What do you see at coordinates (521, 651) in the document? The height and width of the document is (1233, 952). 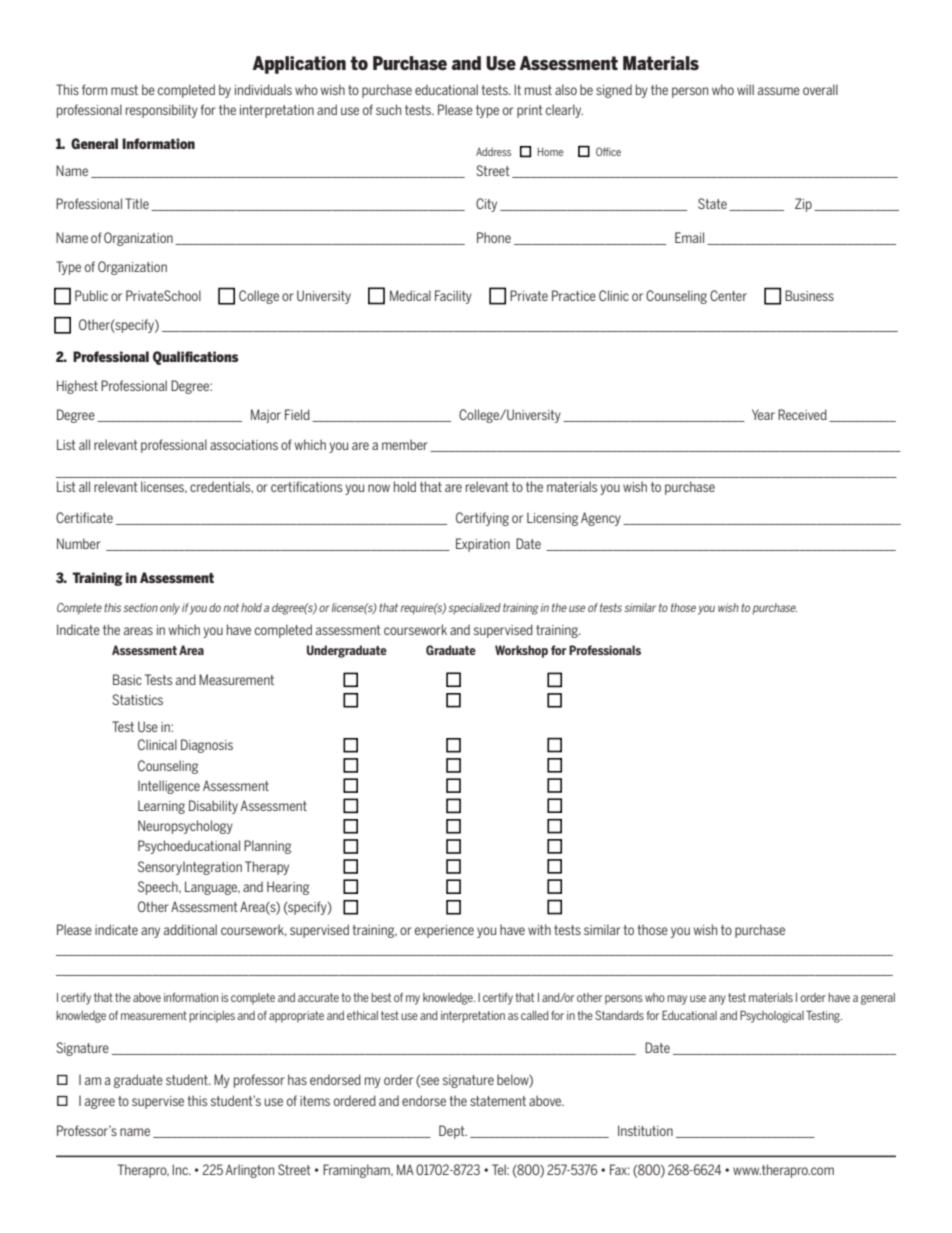 I see `Workshop` at bounding box center [521, 651].
